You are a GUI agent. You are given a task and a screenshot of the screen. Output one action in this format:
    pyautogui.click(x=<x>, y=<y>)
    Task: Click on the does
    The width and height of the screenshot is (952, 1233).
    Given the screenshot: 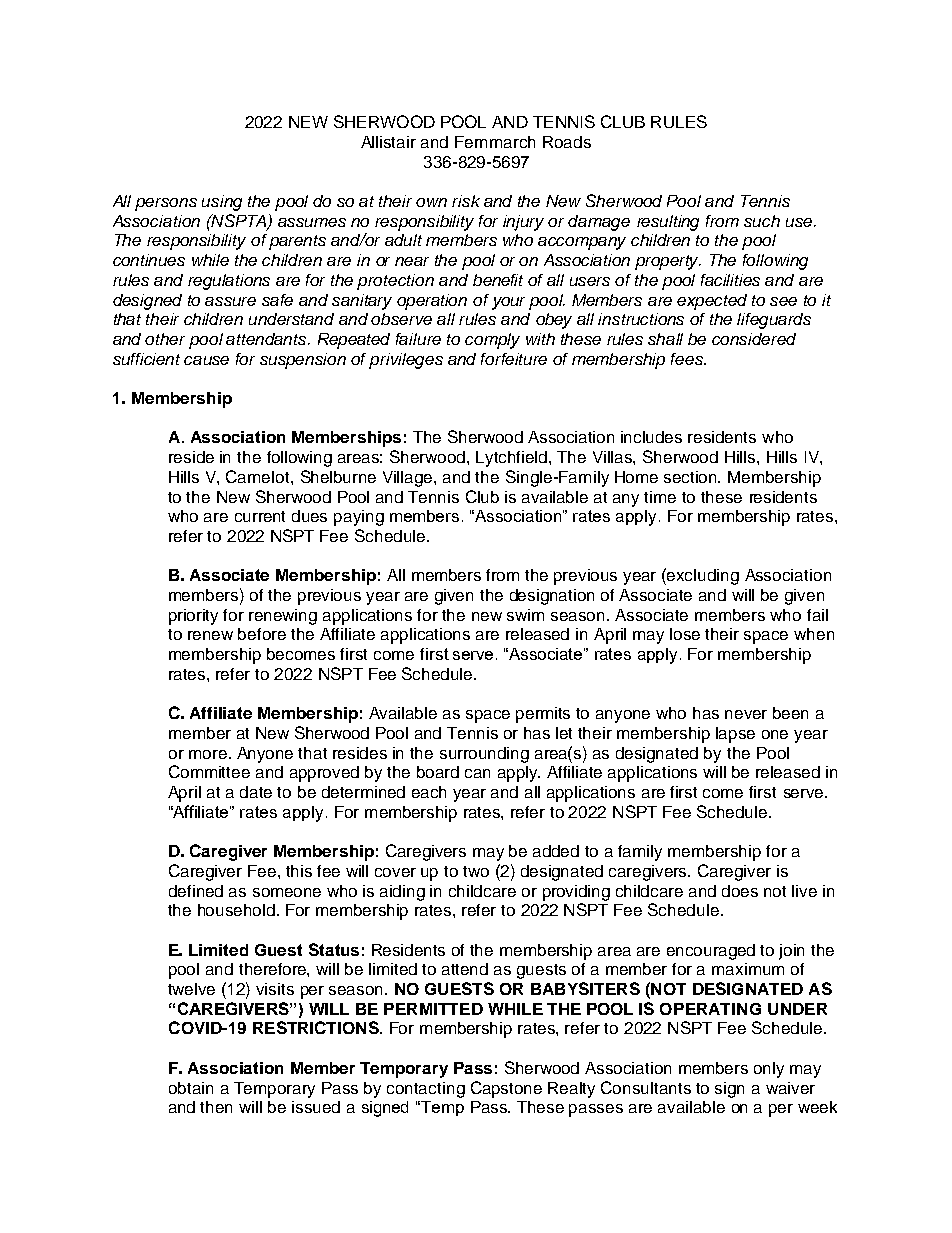 What is the action you would take?
    pyautogui.click(x=740, y=891)
